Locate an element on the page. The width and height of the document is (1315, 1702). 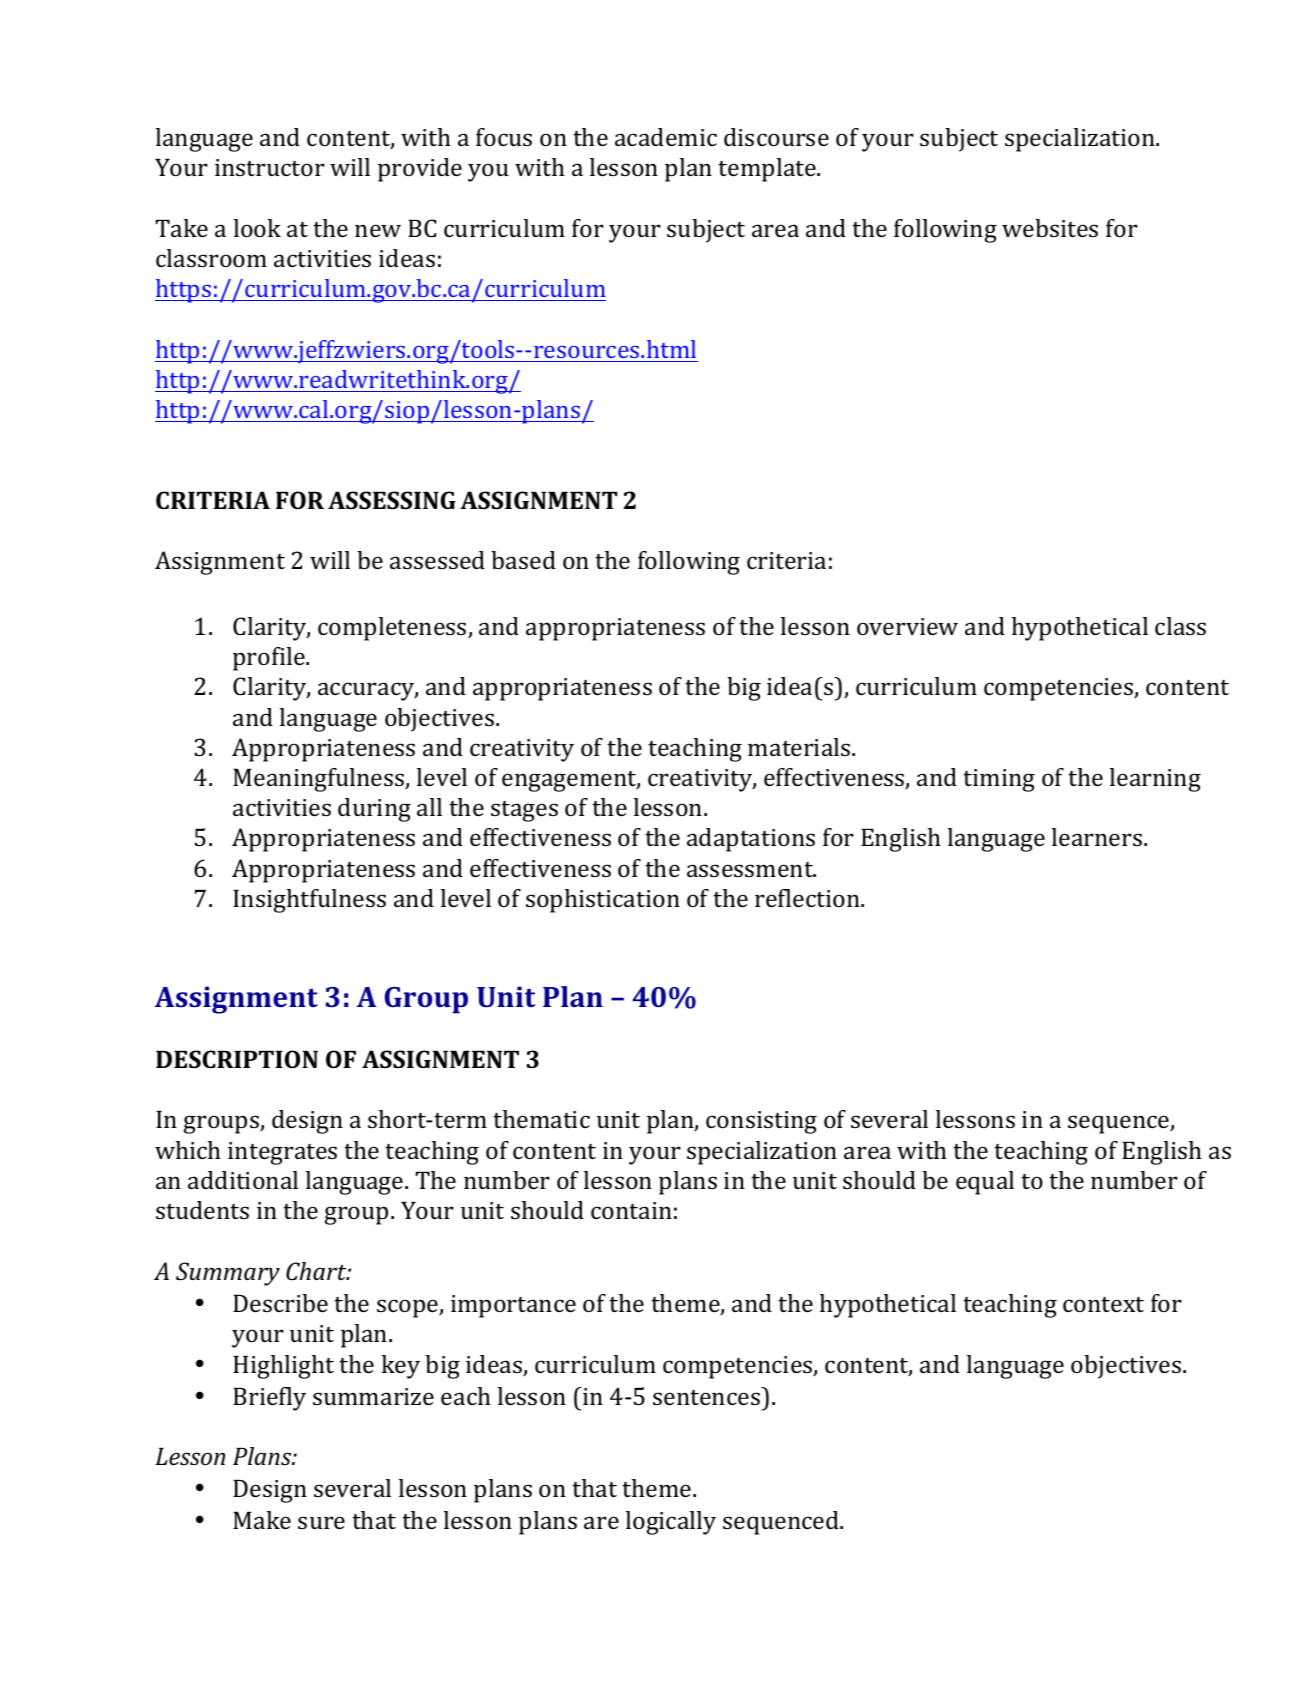
sure is located at coordinates (321, 1522).
